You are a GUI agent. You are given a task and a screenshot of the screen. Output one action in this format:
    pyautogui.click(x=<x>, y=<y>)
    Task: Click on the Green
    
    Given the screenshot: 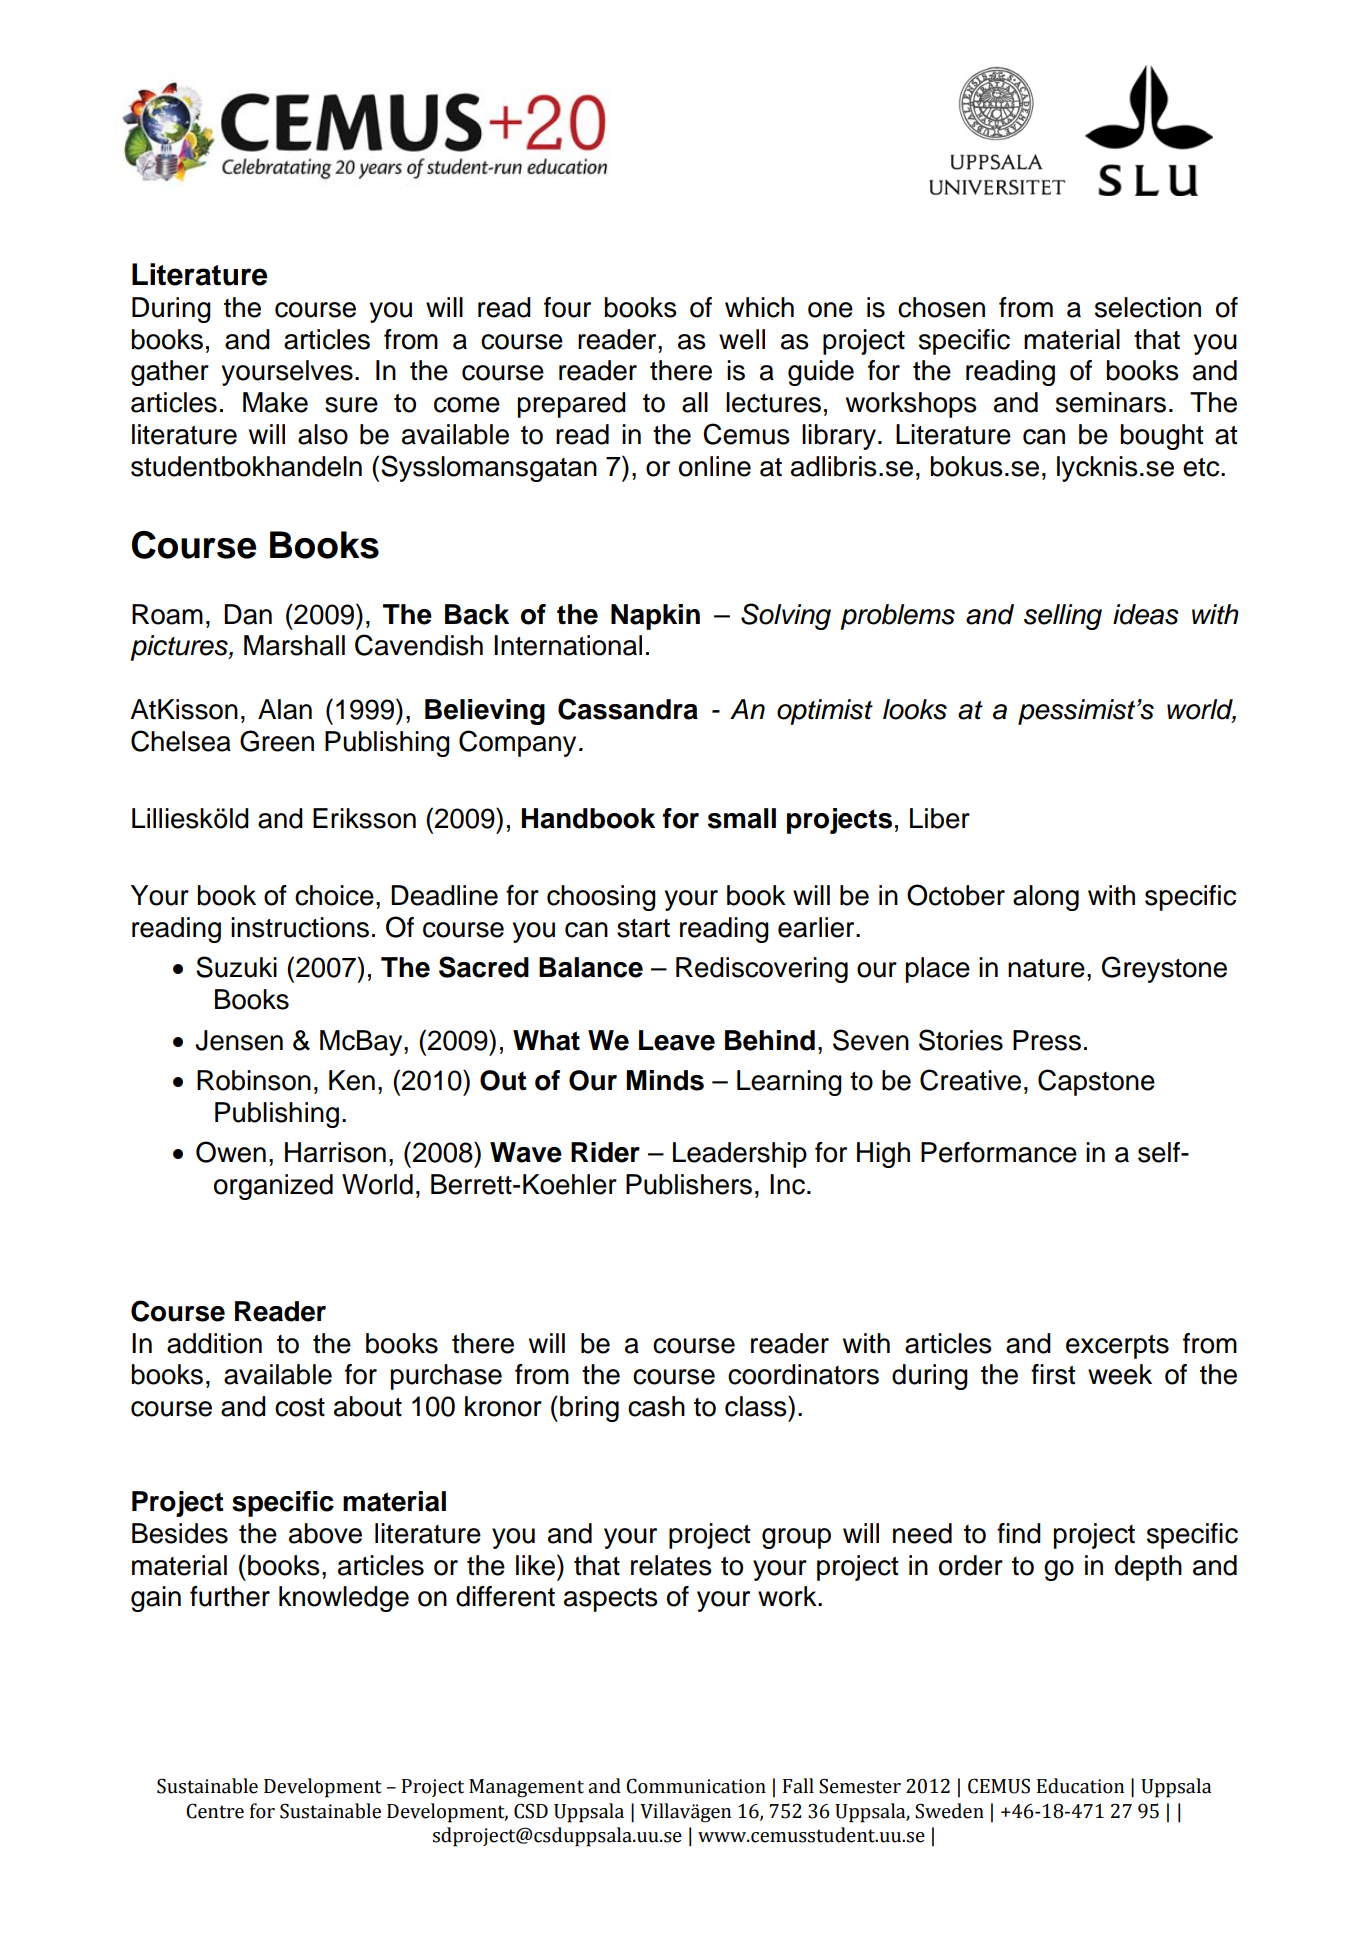 What is the action you would take?
    pyautogui.click(x=277, y=741)
